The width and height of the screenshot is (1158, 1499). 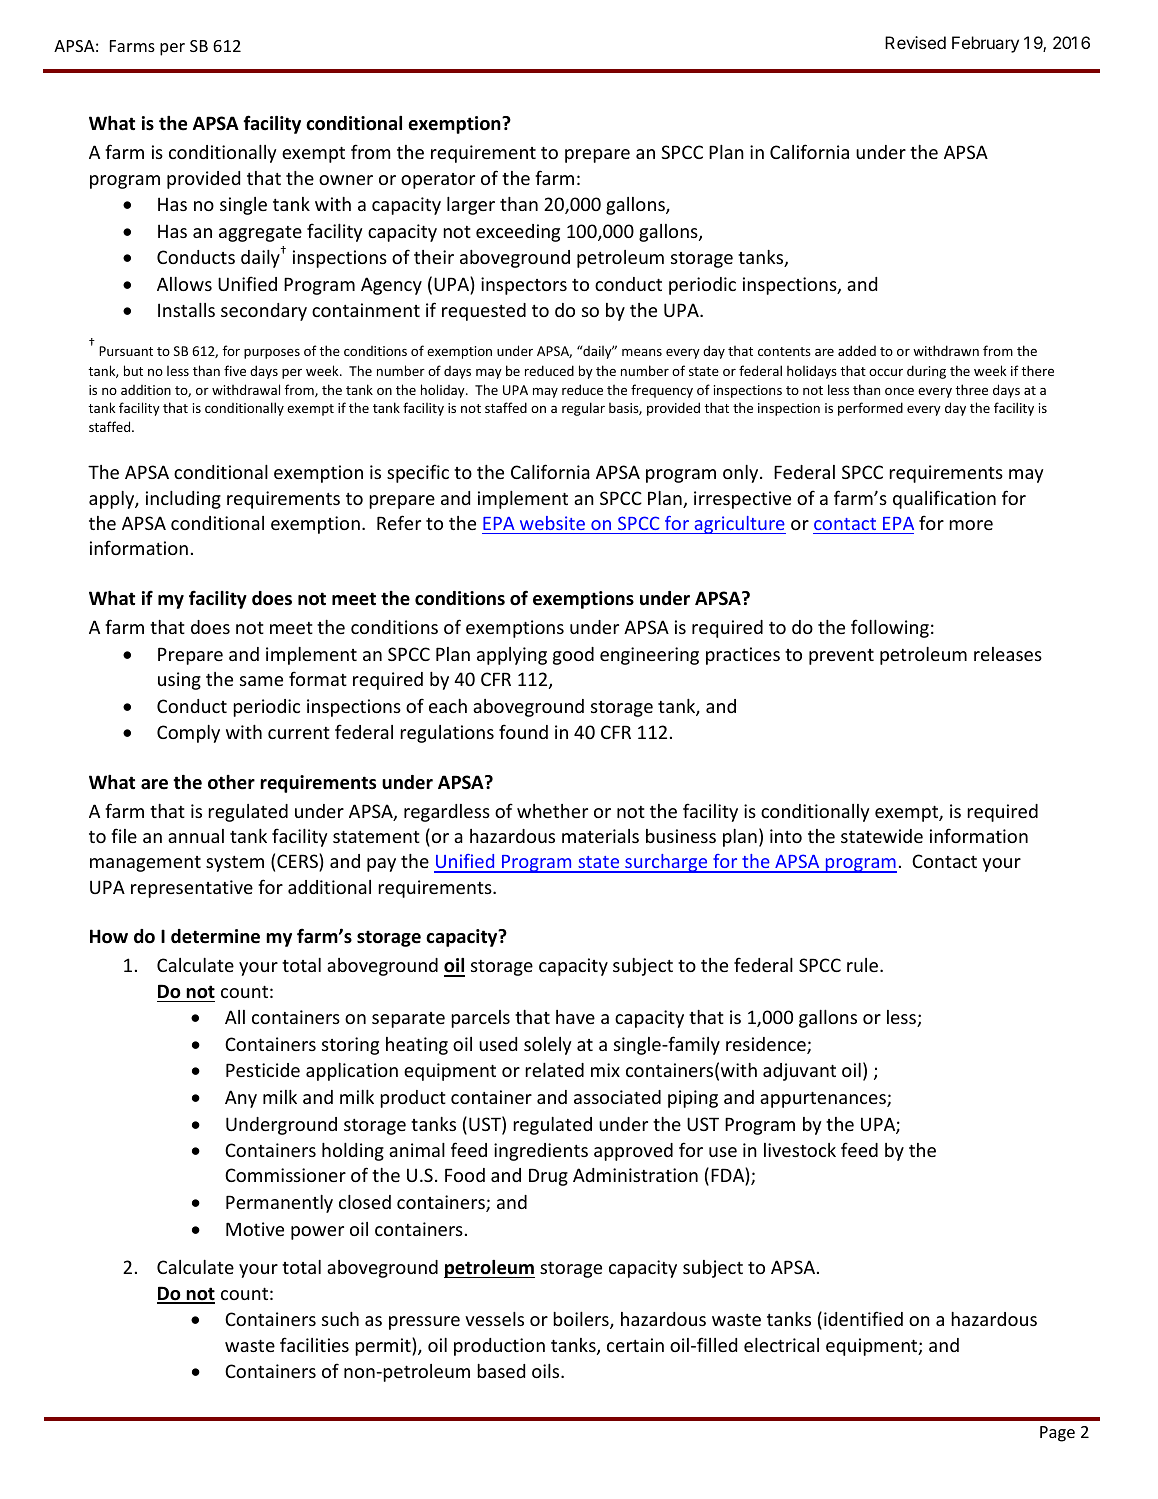 I want to click on five, so click(x=235, y=370).
